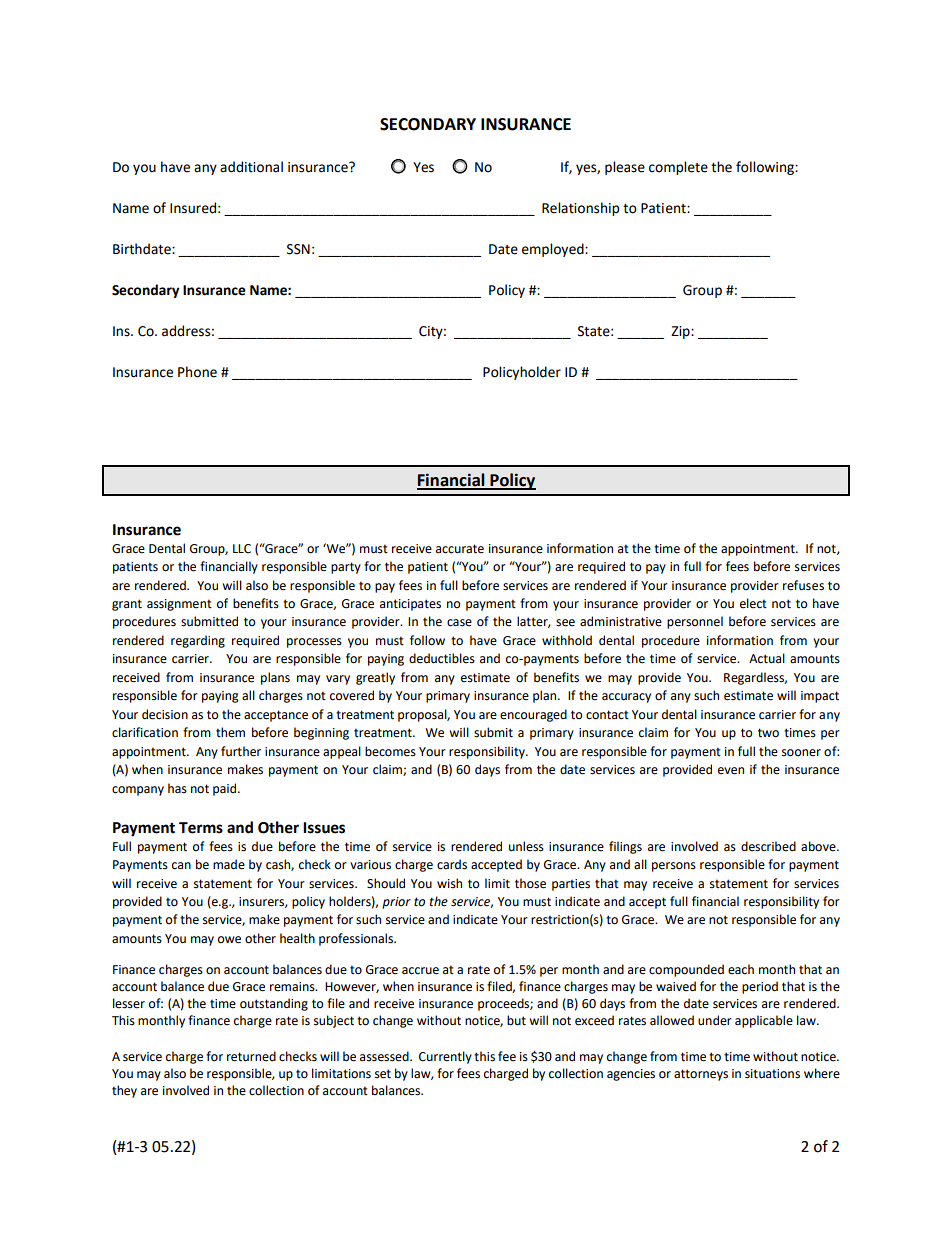 Image resolution: width=952 pixels, height=1233 pixels. I want to click on elect, so click(753, 603).
